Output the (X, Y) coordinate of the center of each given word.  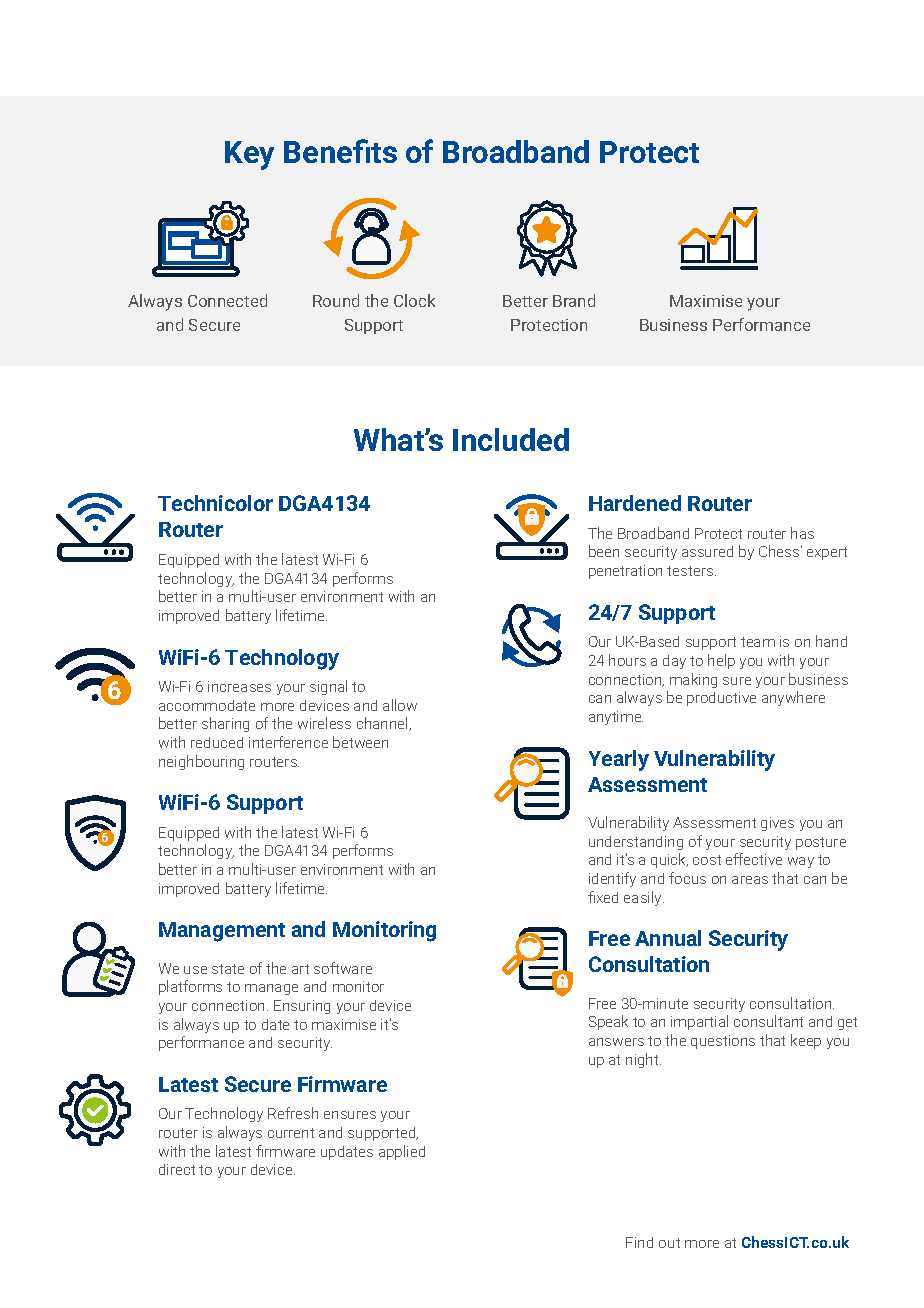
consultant (768, 1021)
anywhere (793, 698)
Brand (574, 300)
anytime (616, 718)
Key (249, 155)
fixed (603, 897)
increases (239, 686)
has (802, 533)
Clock (414, 300)
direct (177, 1169)
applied (402, 1152)
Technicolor (215, 503)
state (228, 969)
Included (511, 439)
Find (639, 1242)
